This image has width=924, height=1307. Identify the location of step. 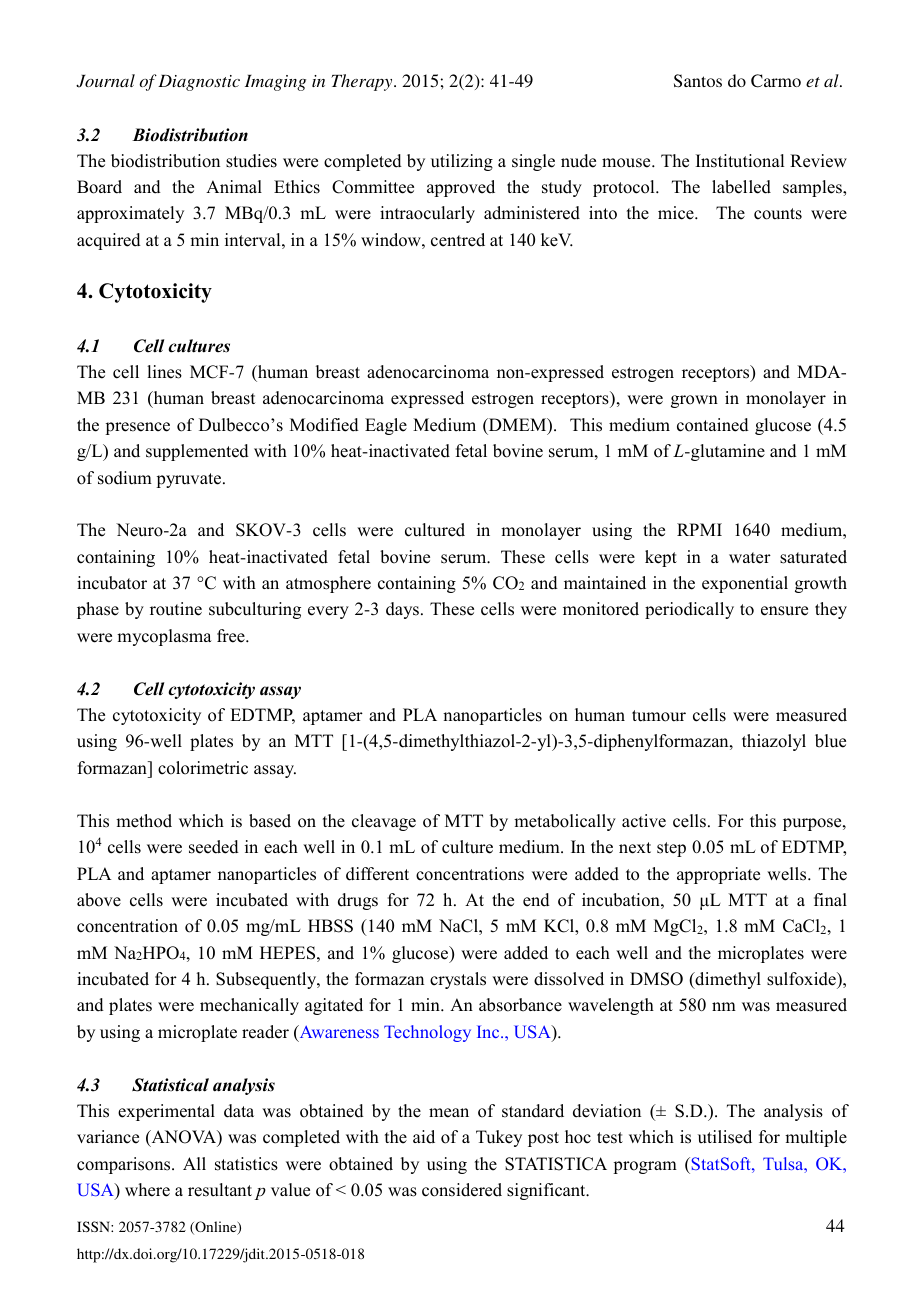
(671, 849).
